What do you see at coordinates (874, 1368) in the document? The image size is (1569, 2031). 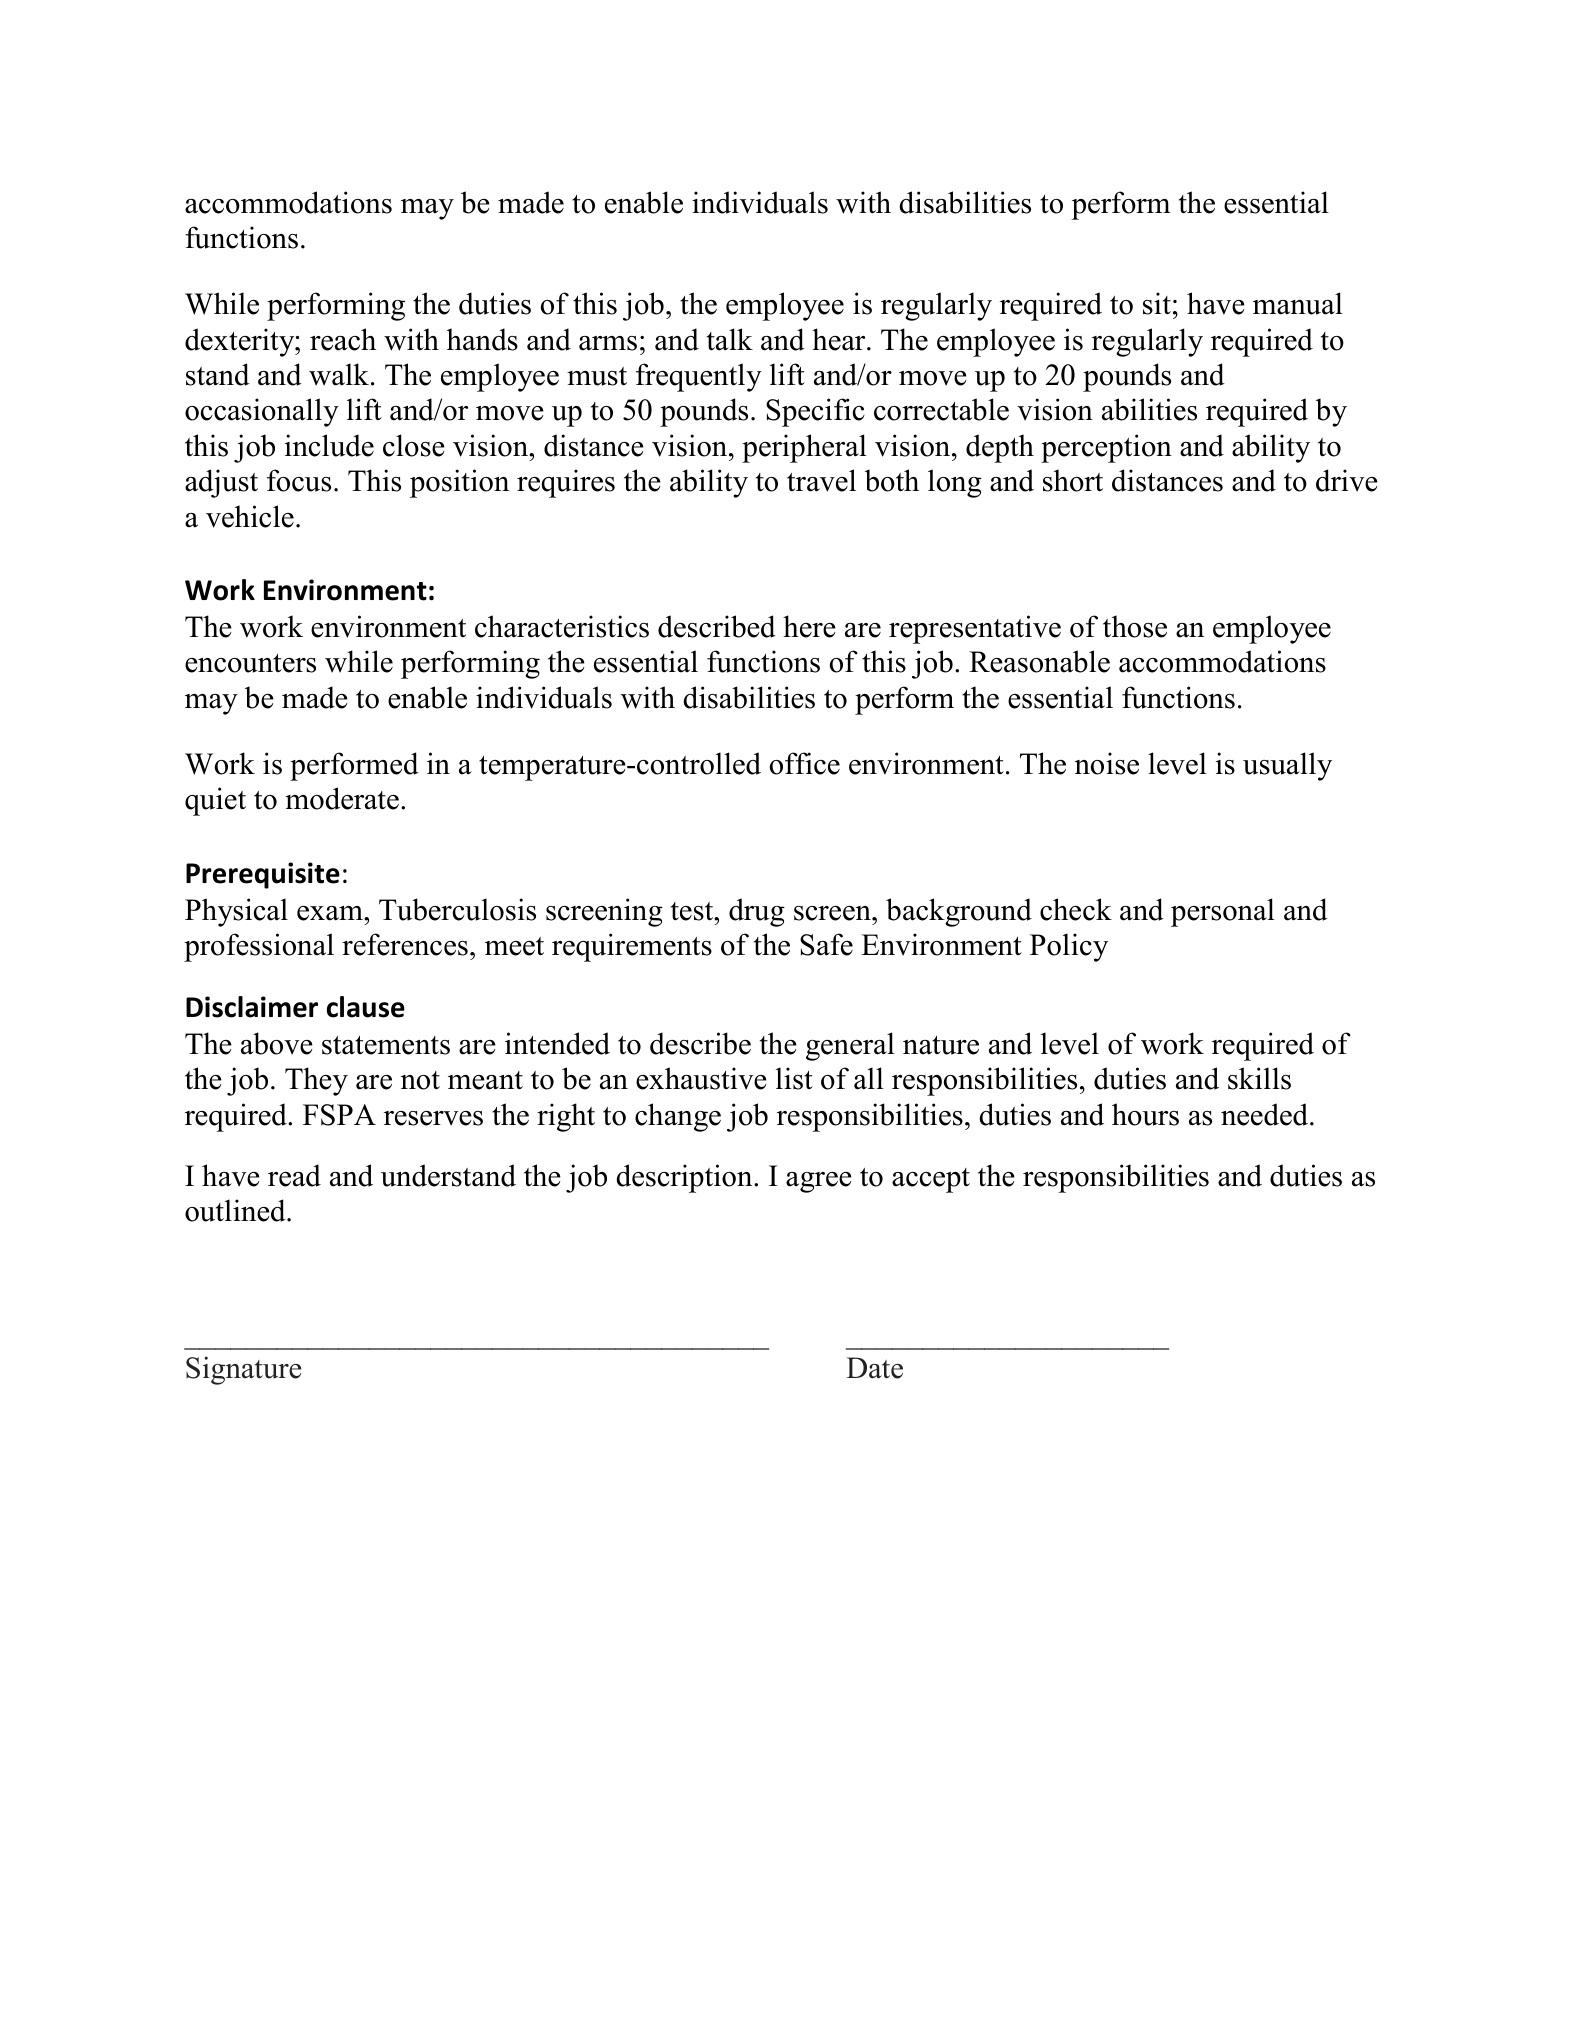 I see `Date` at bounding box center [874, 1368].
